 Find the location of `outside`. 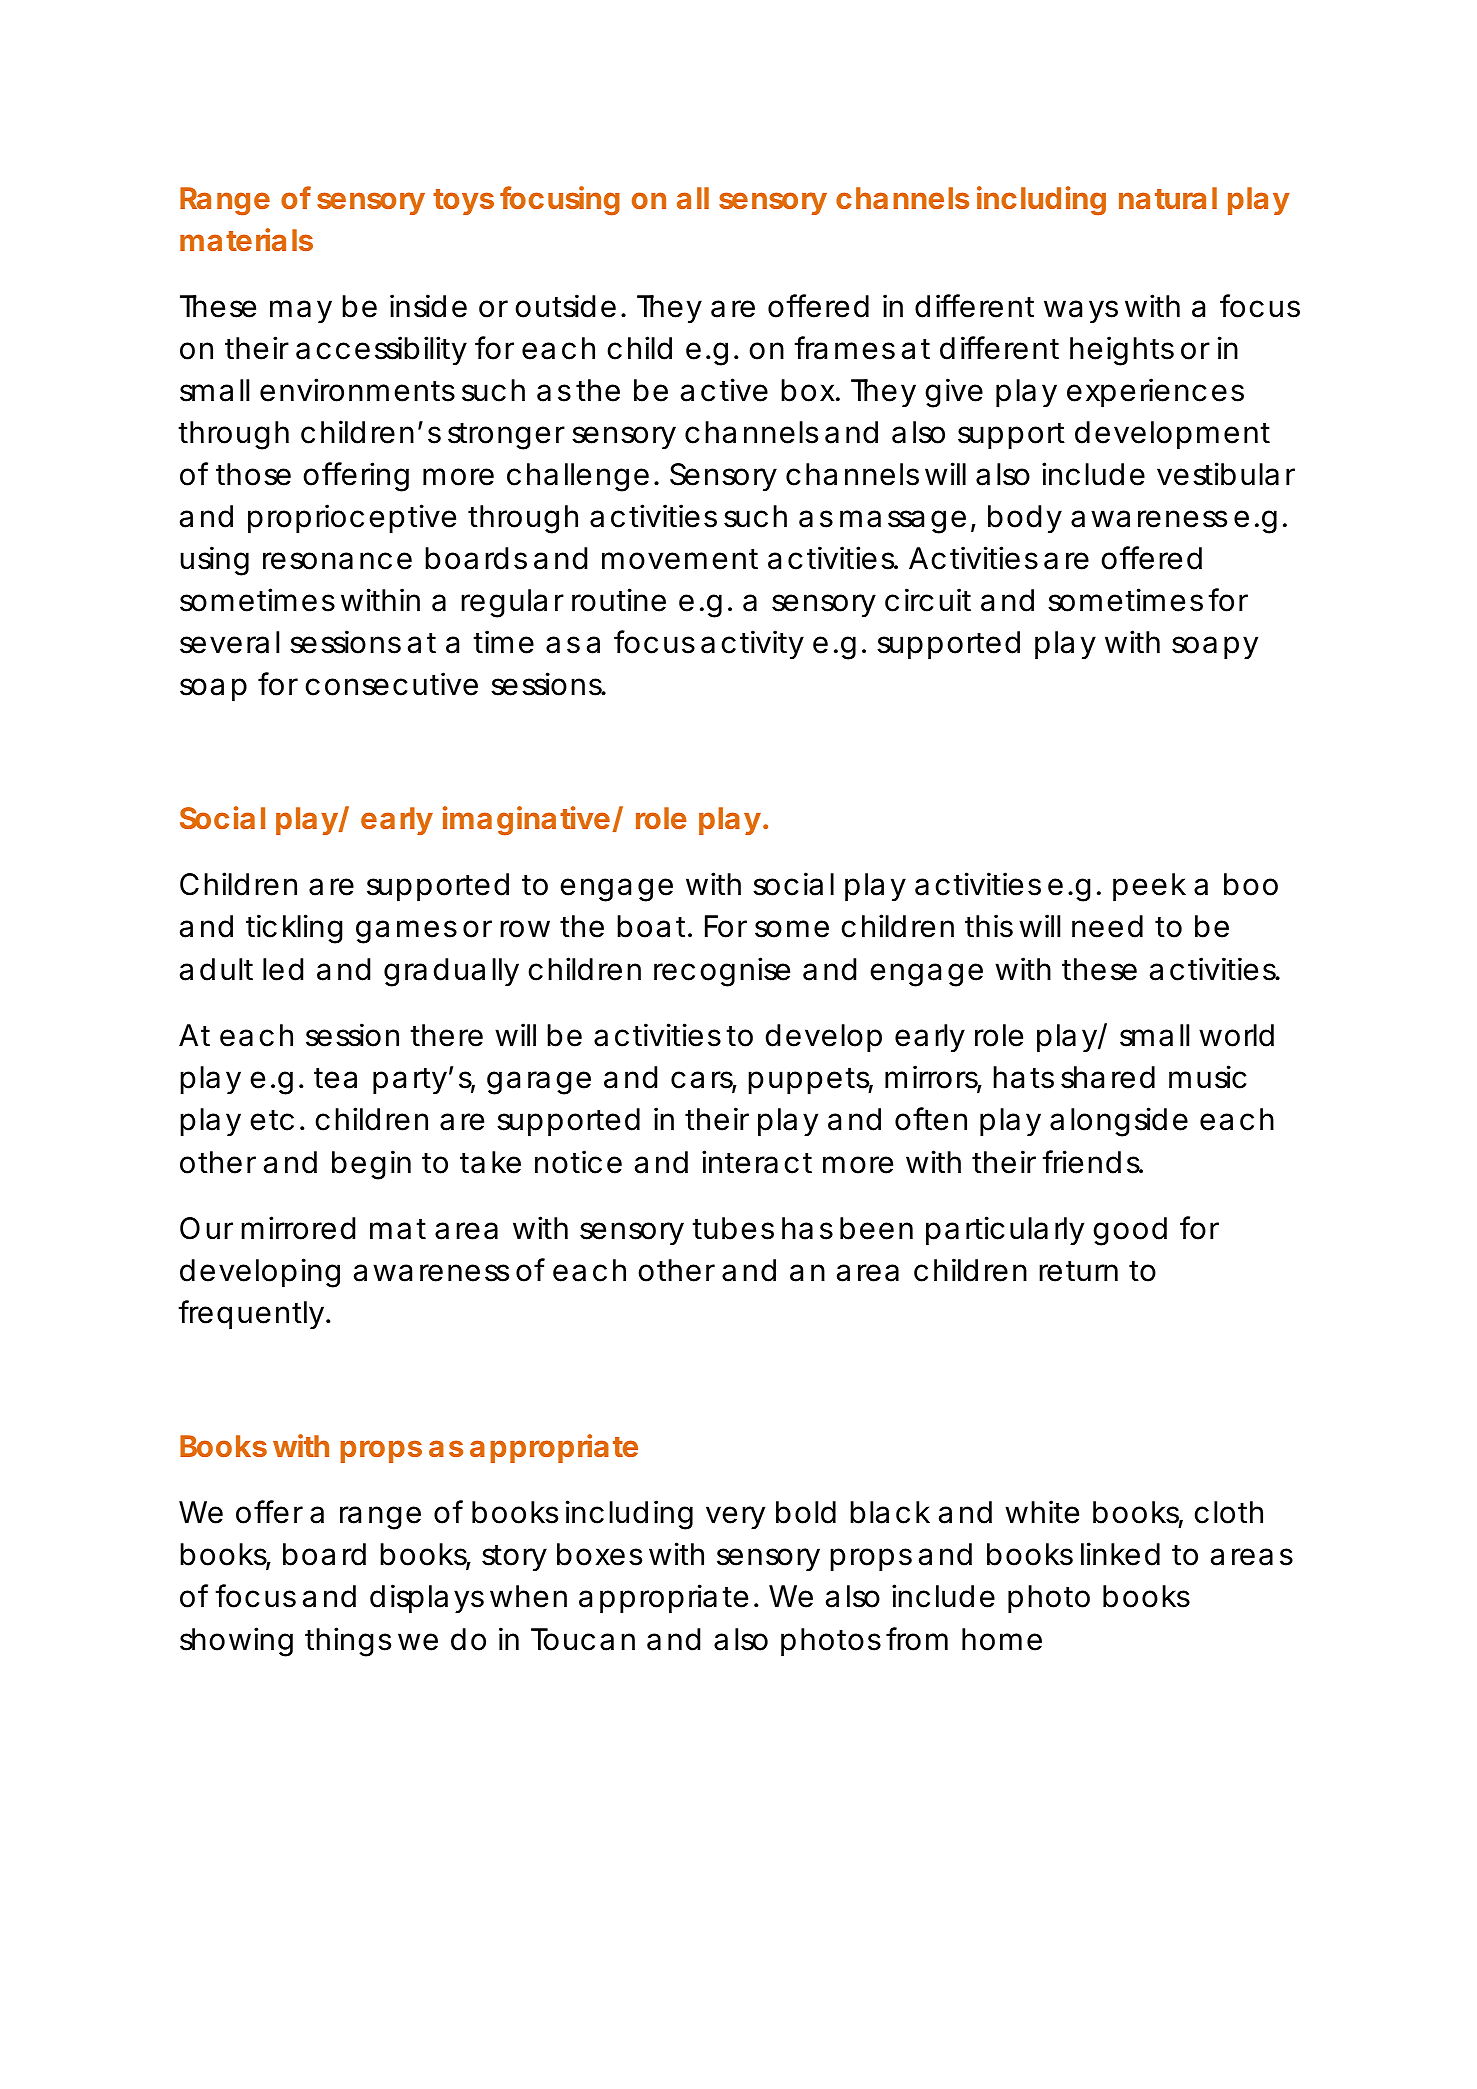

outside is located at coordinates (565, 306).
